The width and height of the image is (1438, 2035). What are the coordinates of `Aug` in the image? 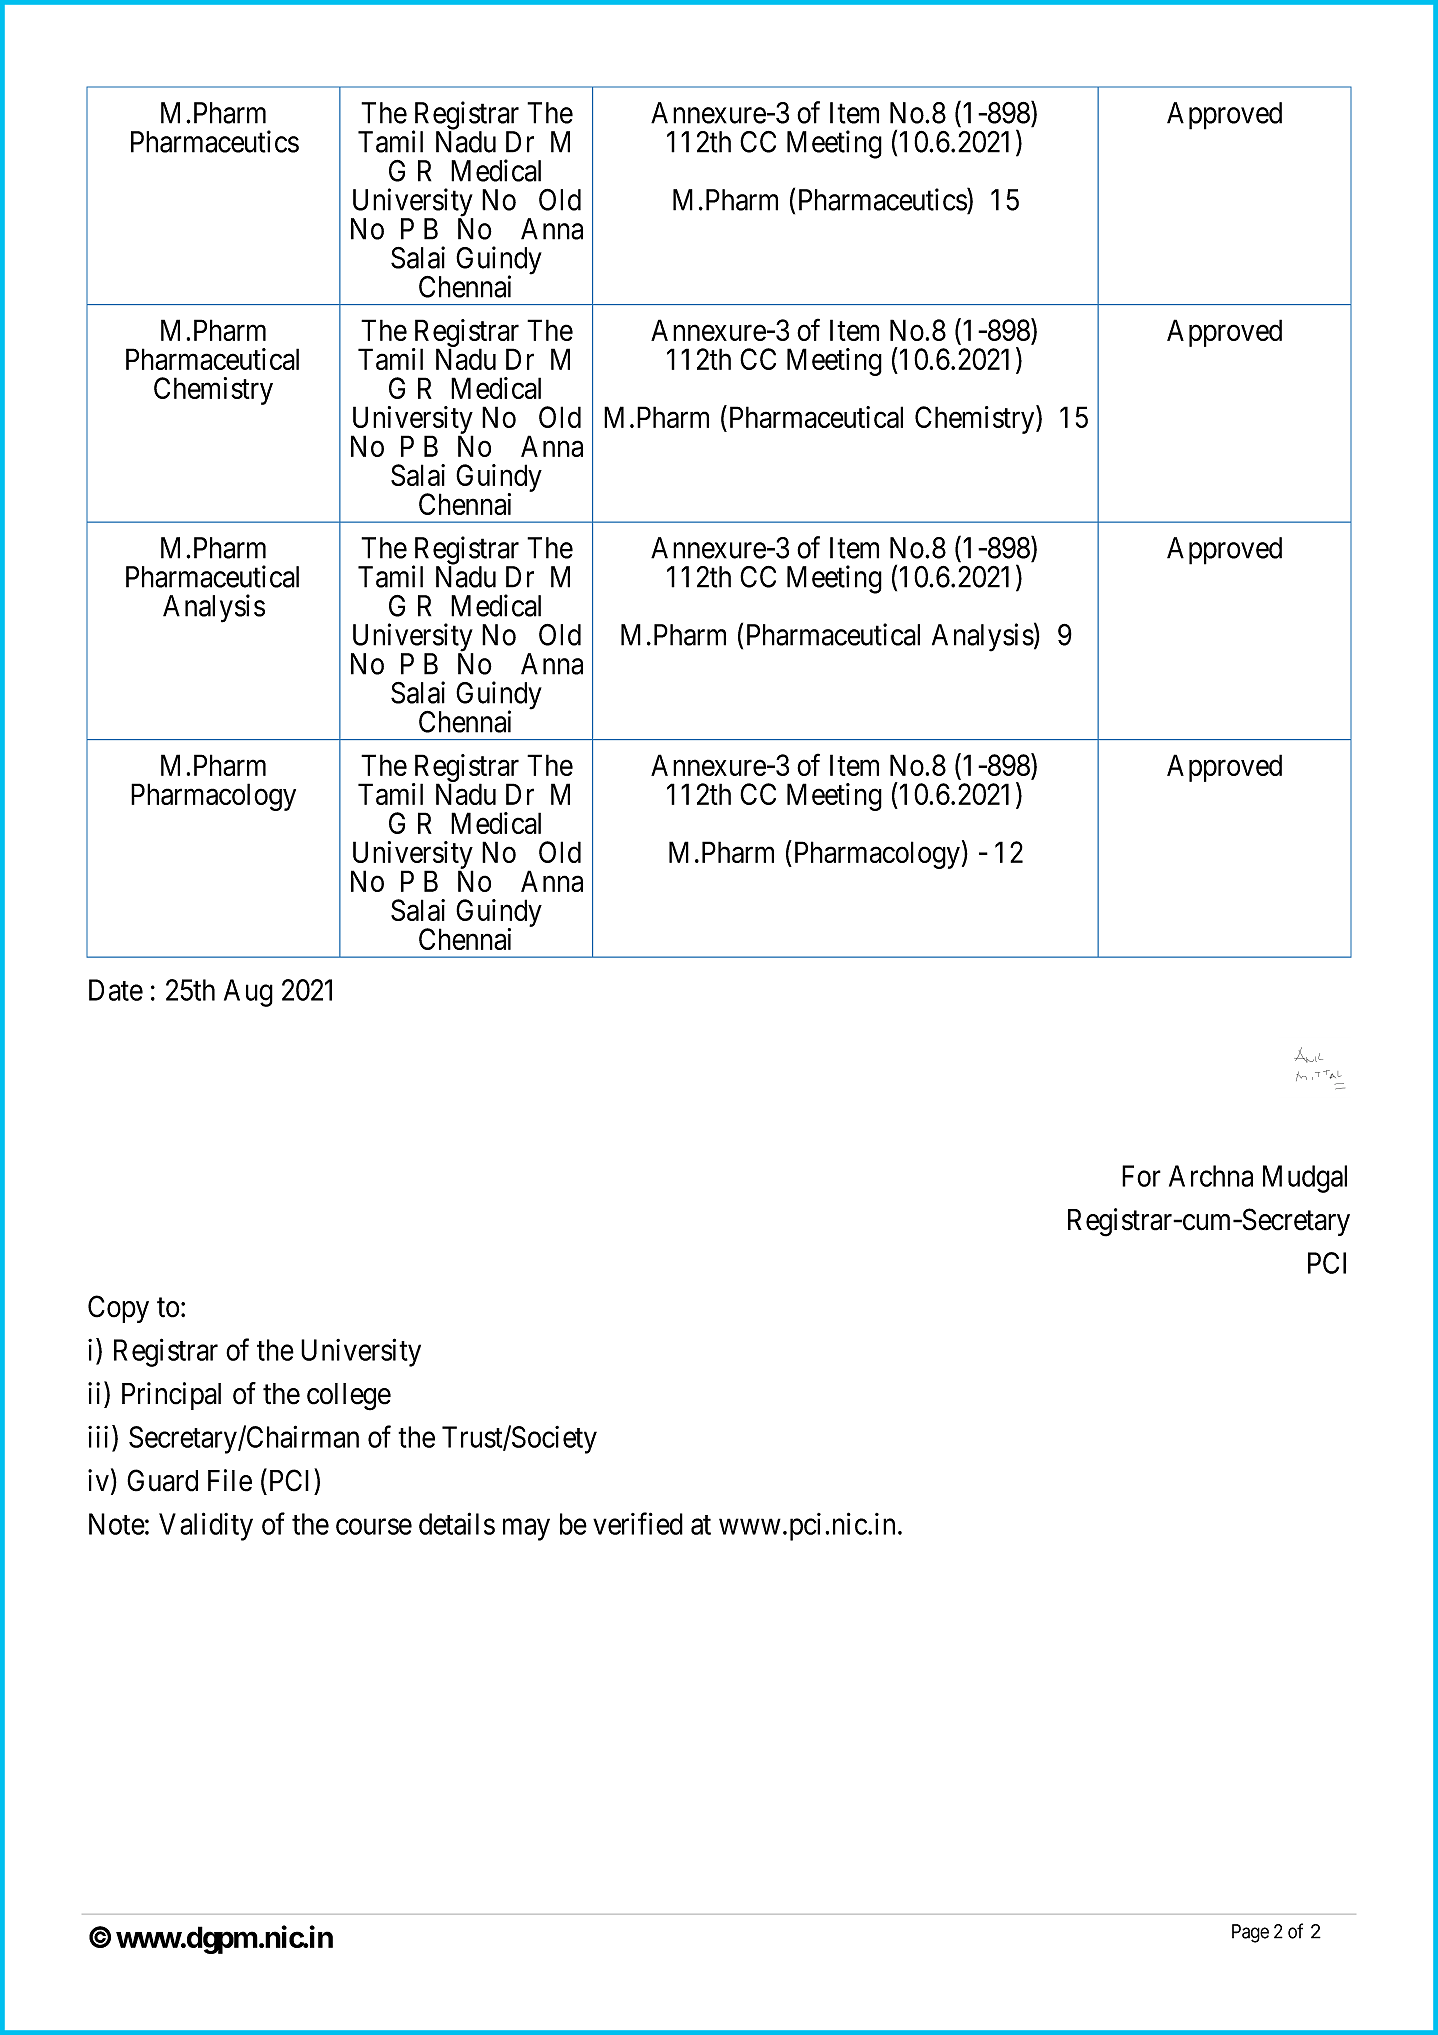 It's located at (248, 993).
